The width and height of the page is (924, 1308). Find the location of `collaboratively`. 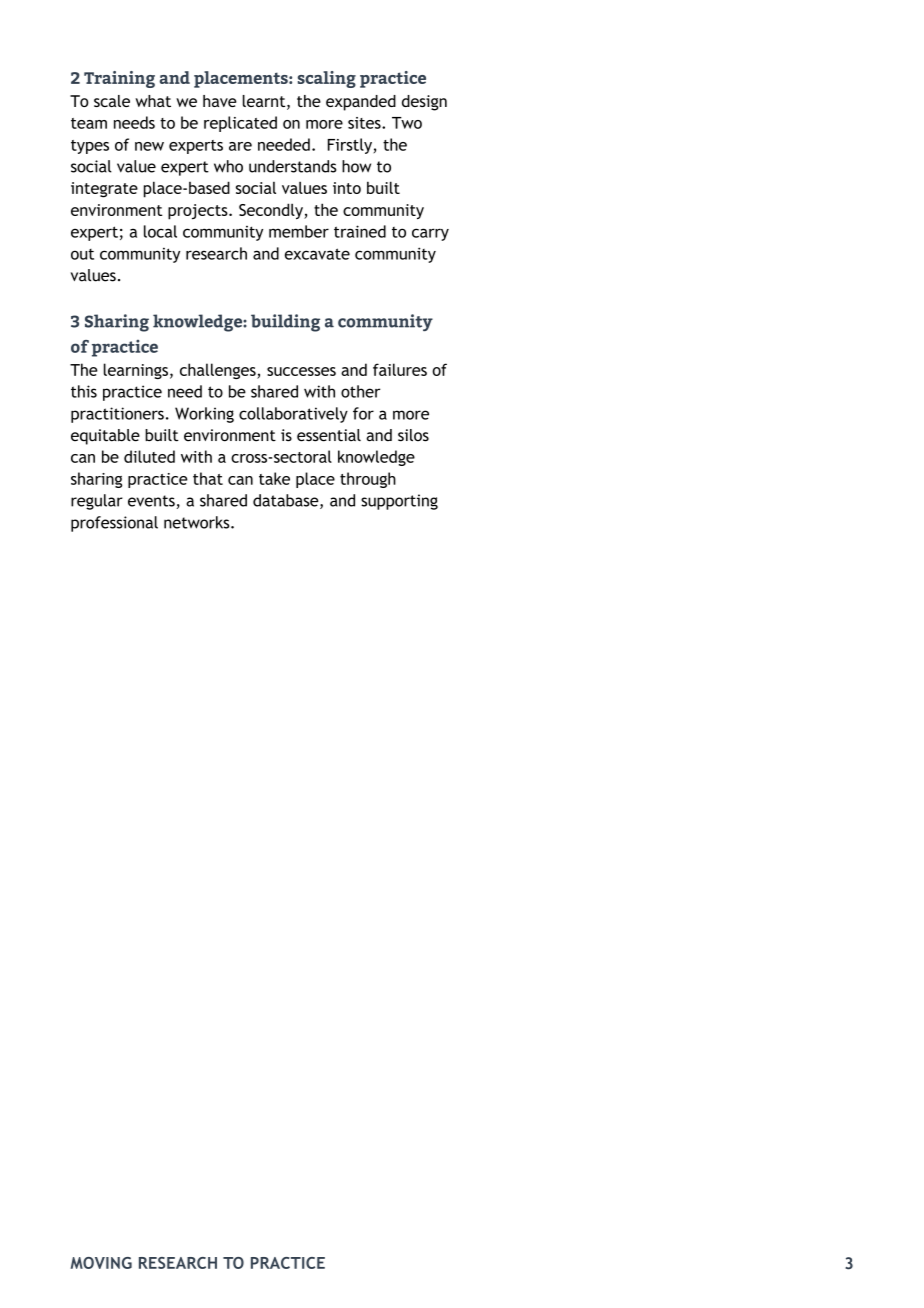

collaboratively is located at coordinates (293, 415).
